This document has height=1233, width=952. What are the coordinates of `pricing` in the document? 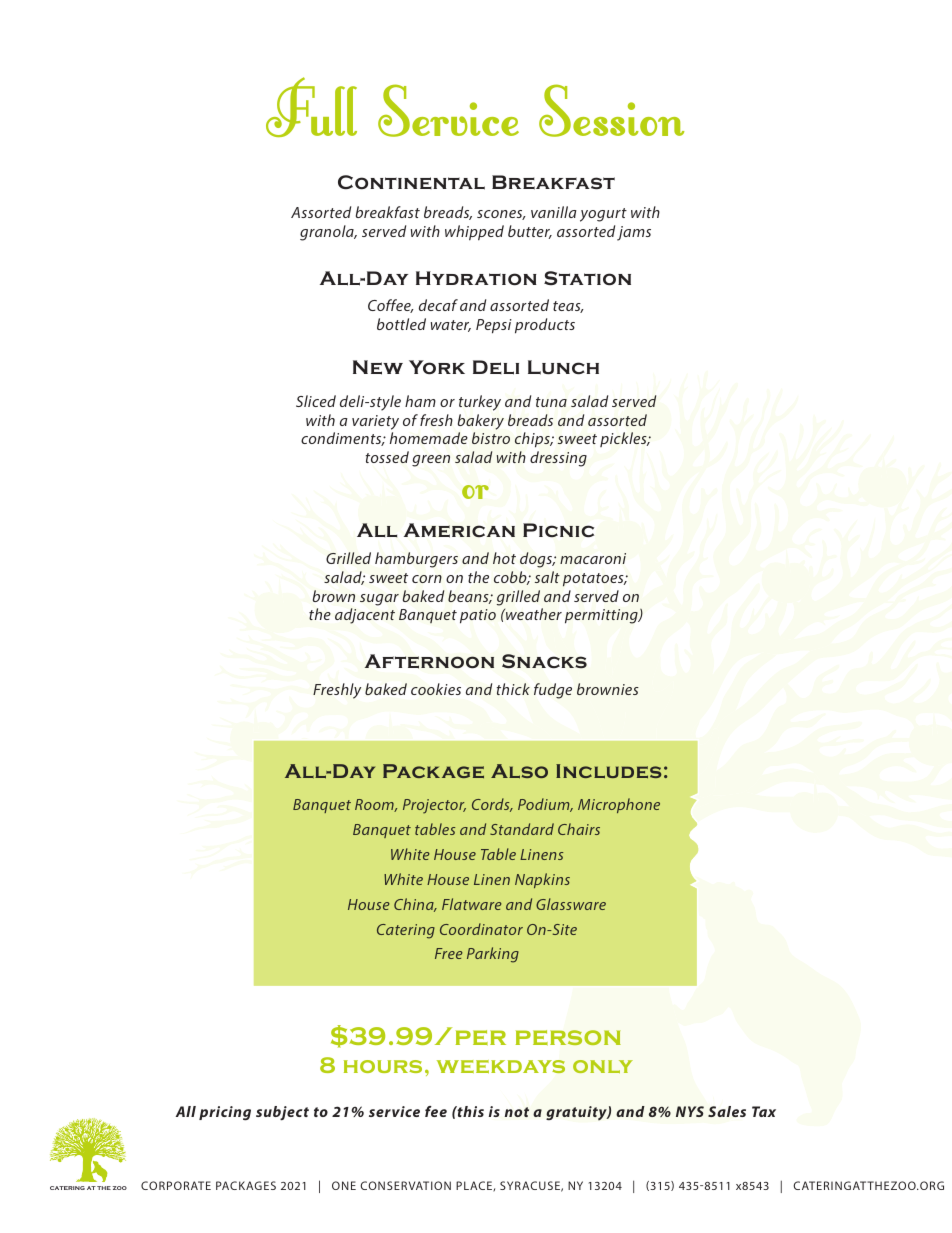 It's located at (225, 1113).
